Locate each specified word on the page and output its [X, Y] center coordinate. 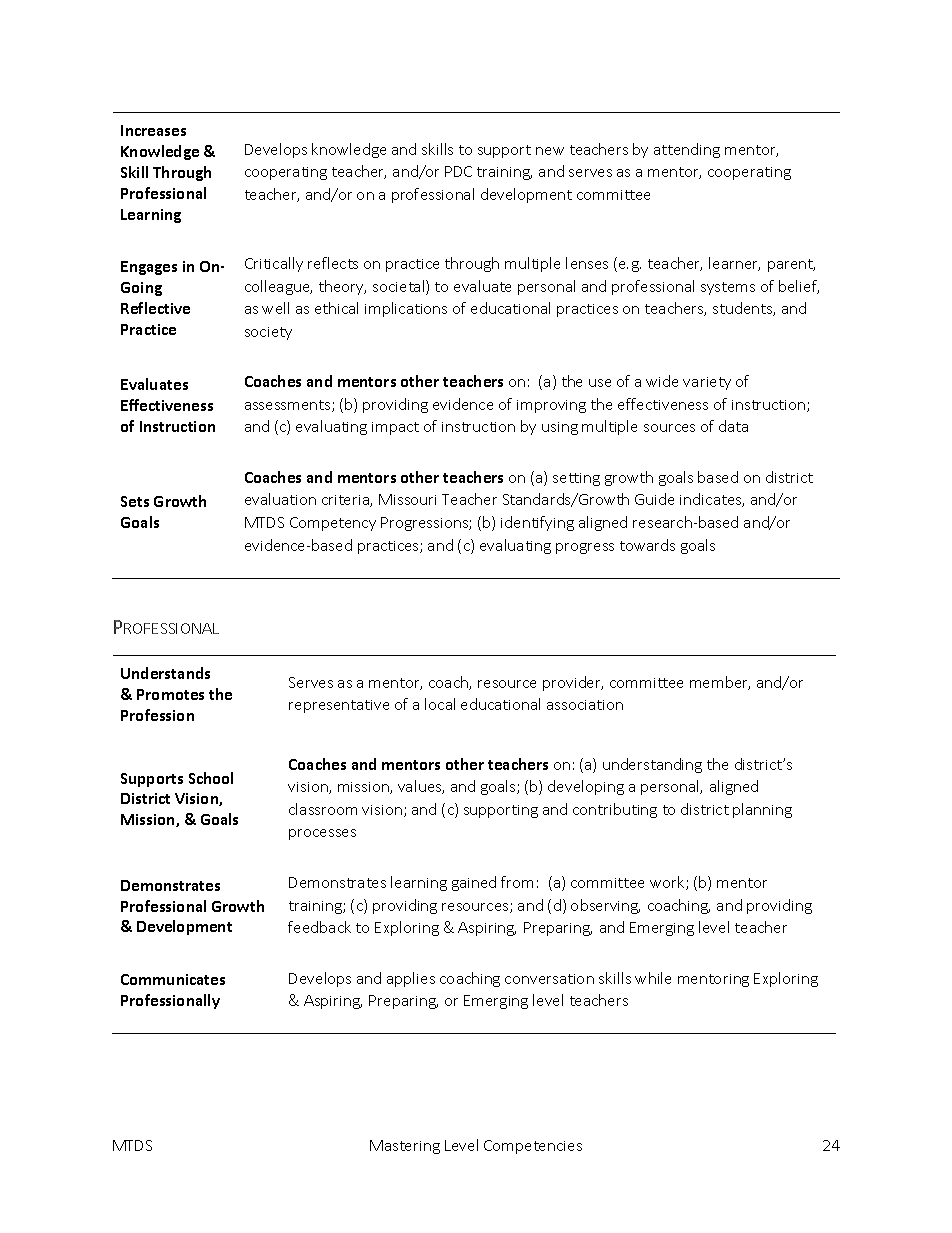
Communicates [173, 979]
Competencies [533, 1147]
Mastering [405, 1147]
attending [687, 150]
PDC [458, 171]
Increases [153, 130]
